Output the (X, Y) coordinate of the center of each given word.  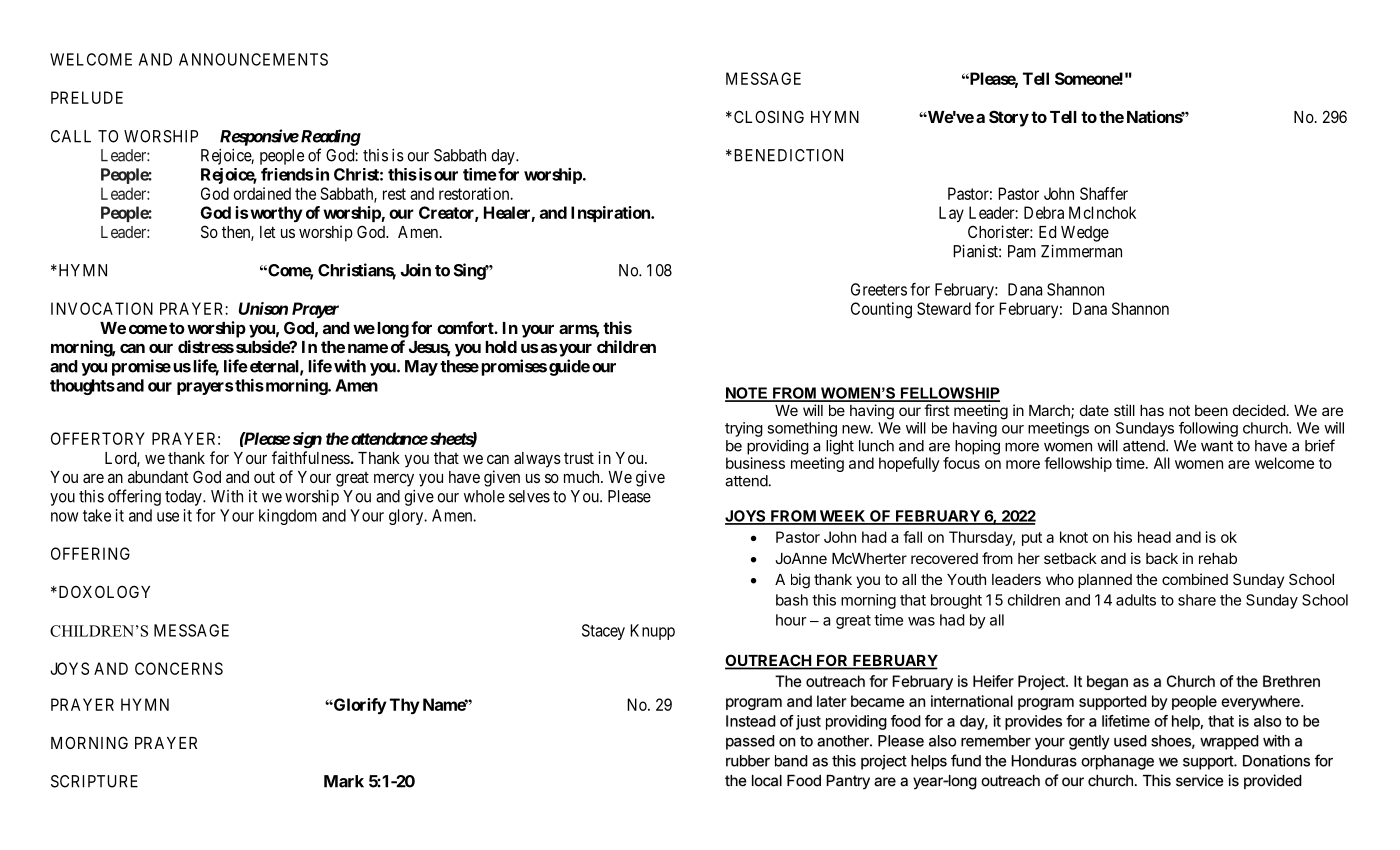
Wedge (1085, 234)
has (1152, 410)
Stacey (603, 632)
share (1197, 600)
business (755, 463)
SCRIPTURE (94, 781)
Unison (263, 308)
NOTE (747, 394)
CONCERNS (179, 668)
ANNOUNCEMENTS (253, 59)
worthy (276, 214)
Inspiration (611, 214)
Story (1009, 118)
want (1217, 446)
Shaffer (1104, 193)
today (184, 498)
